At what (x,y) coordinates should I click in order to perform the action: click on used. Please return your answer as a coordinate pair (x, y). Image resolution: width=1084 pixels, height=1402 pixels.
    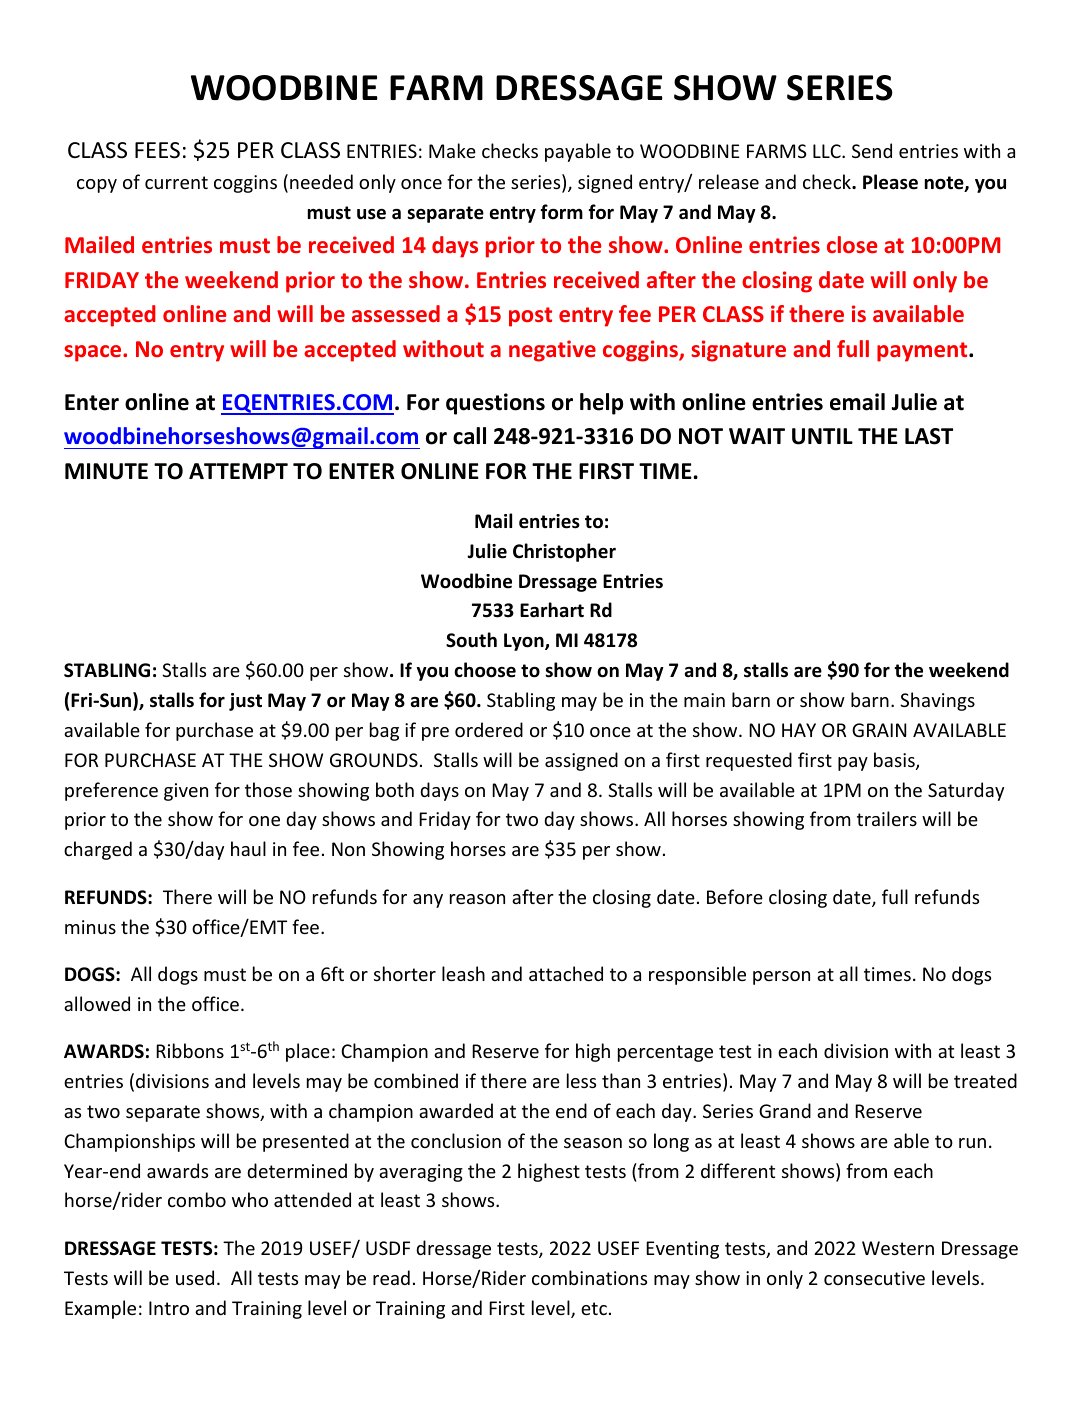
    Looking at the image, I should click on (195, 1277).
